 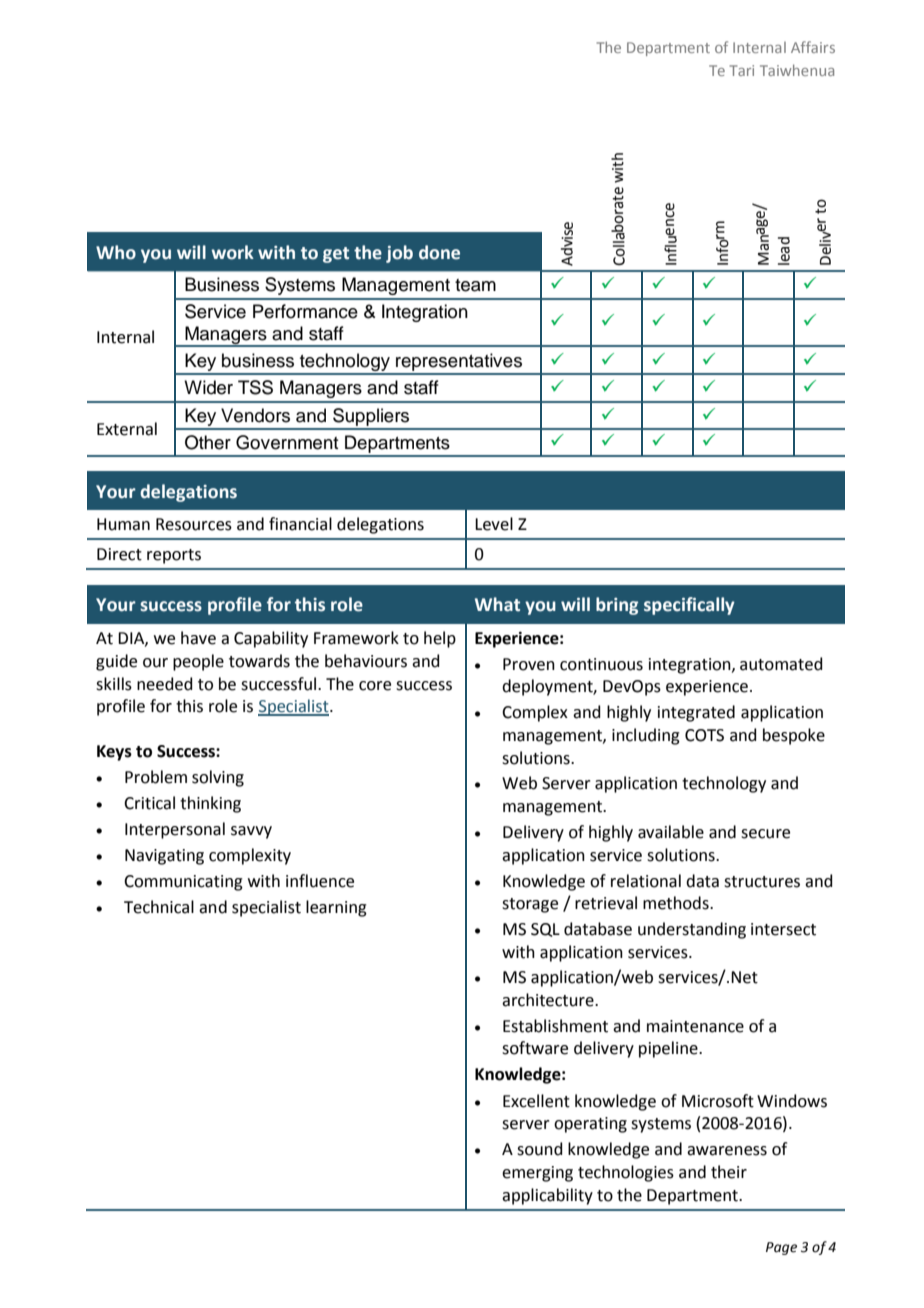 What do you see at coordinates (689, 606) in the page?
I see `specifically` at bounding box center [689, 606].
